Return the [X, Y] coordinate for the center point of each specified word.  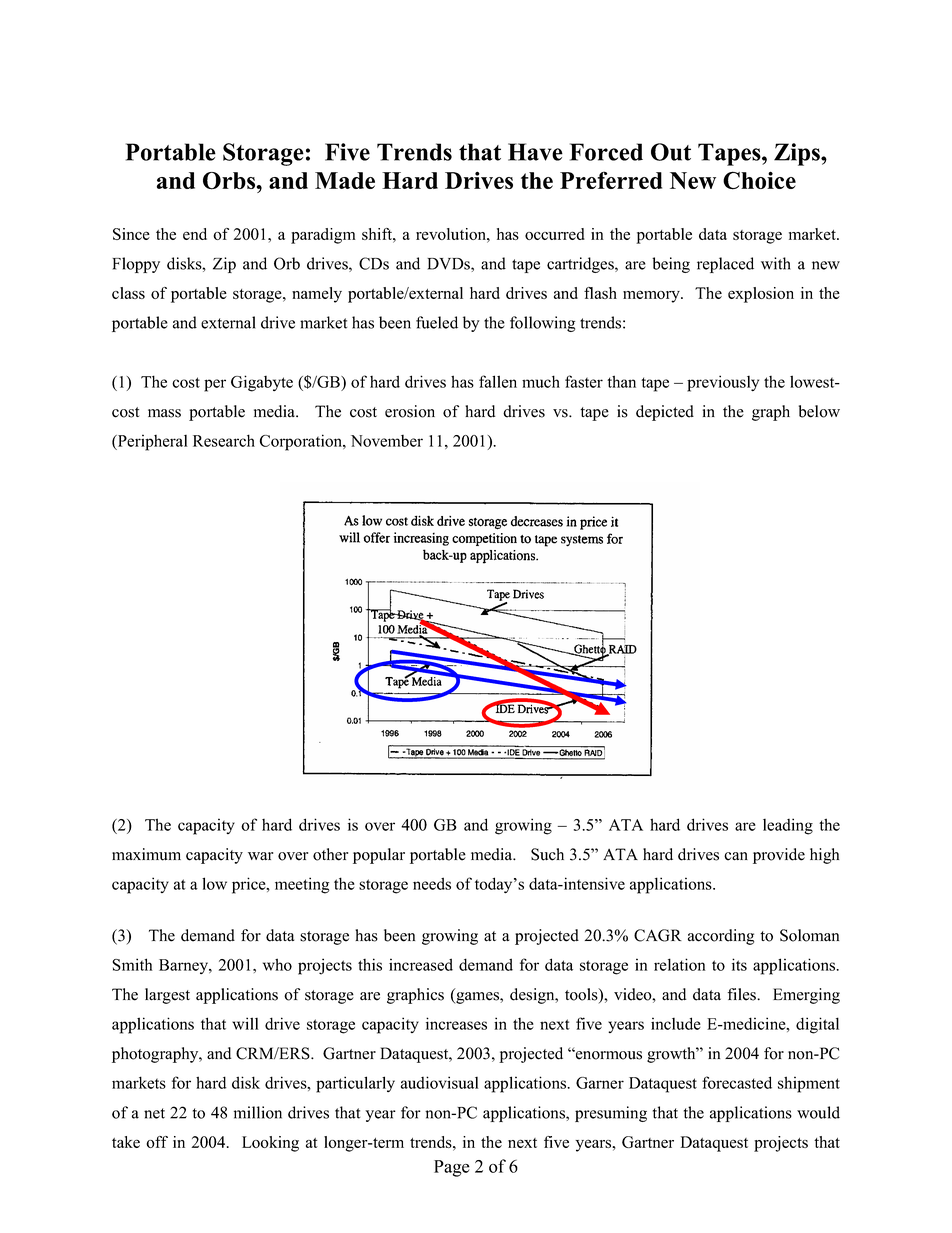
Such [547, 854]
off [157, 1142]
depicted [665, 413]
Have [535, 152]
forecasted [737, 1082]
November [387, 441]
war [260, 856]
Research [224, 440]
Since [131, 234]
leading [788, 826]
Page [452, 1168]
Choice [759, 180]
